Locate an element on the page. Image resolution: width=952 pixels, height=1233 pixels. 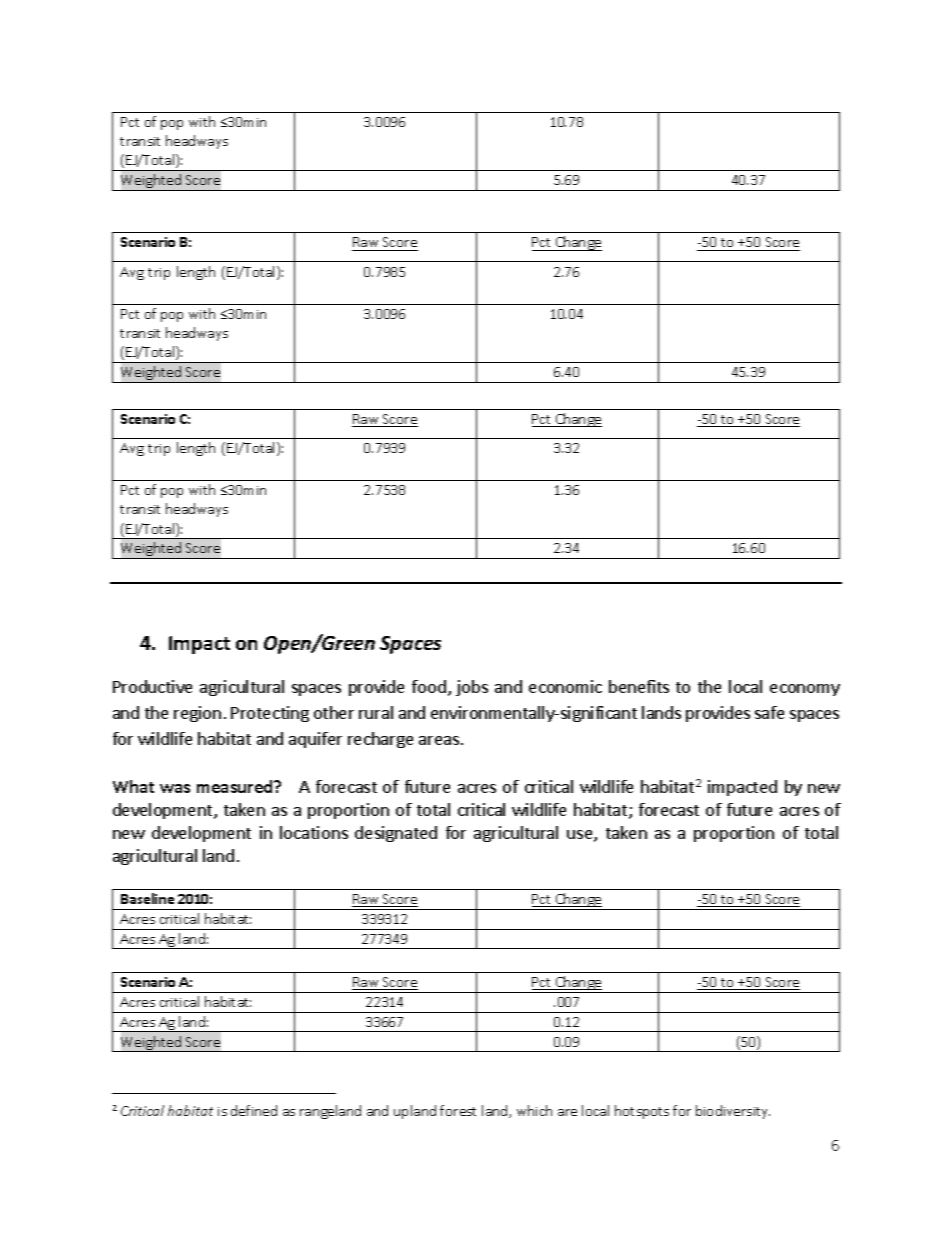
jobs is located at coordinates (472, 688).
